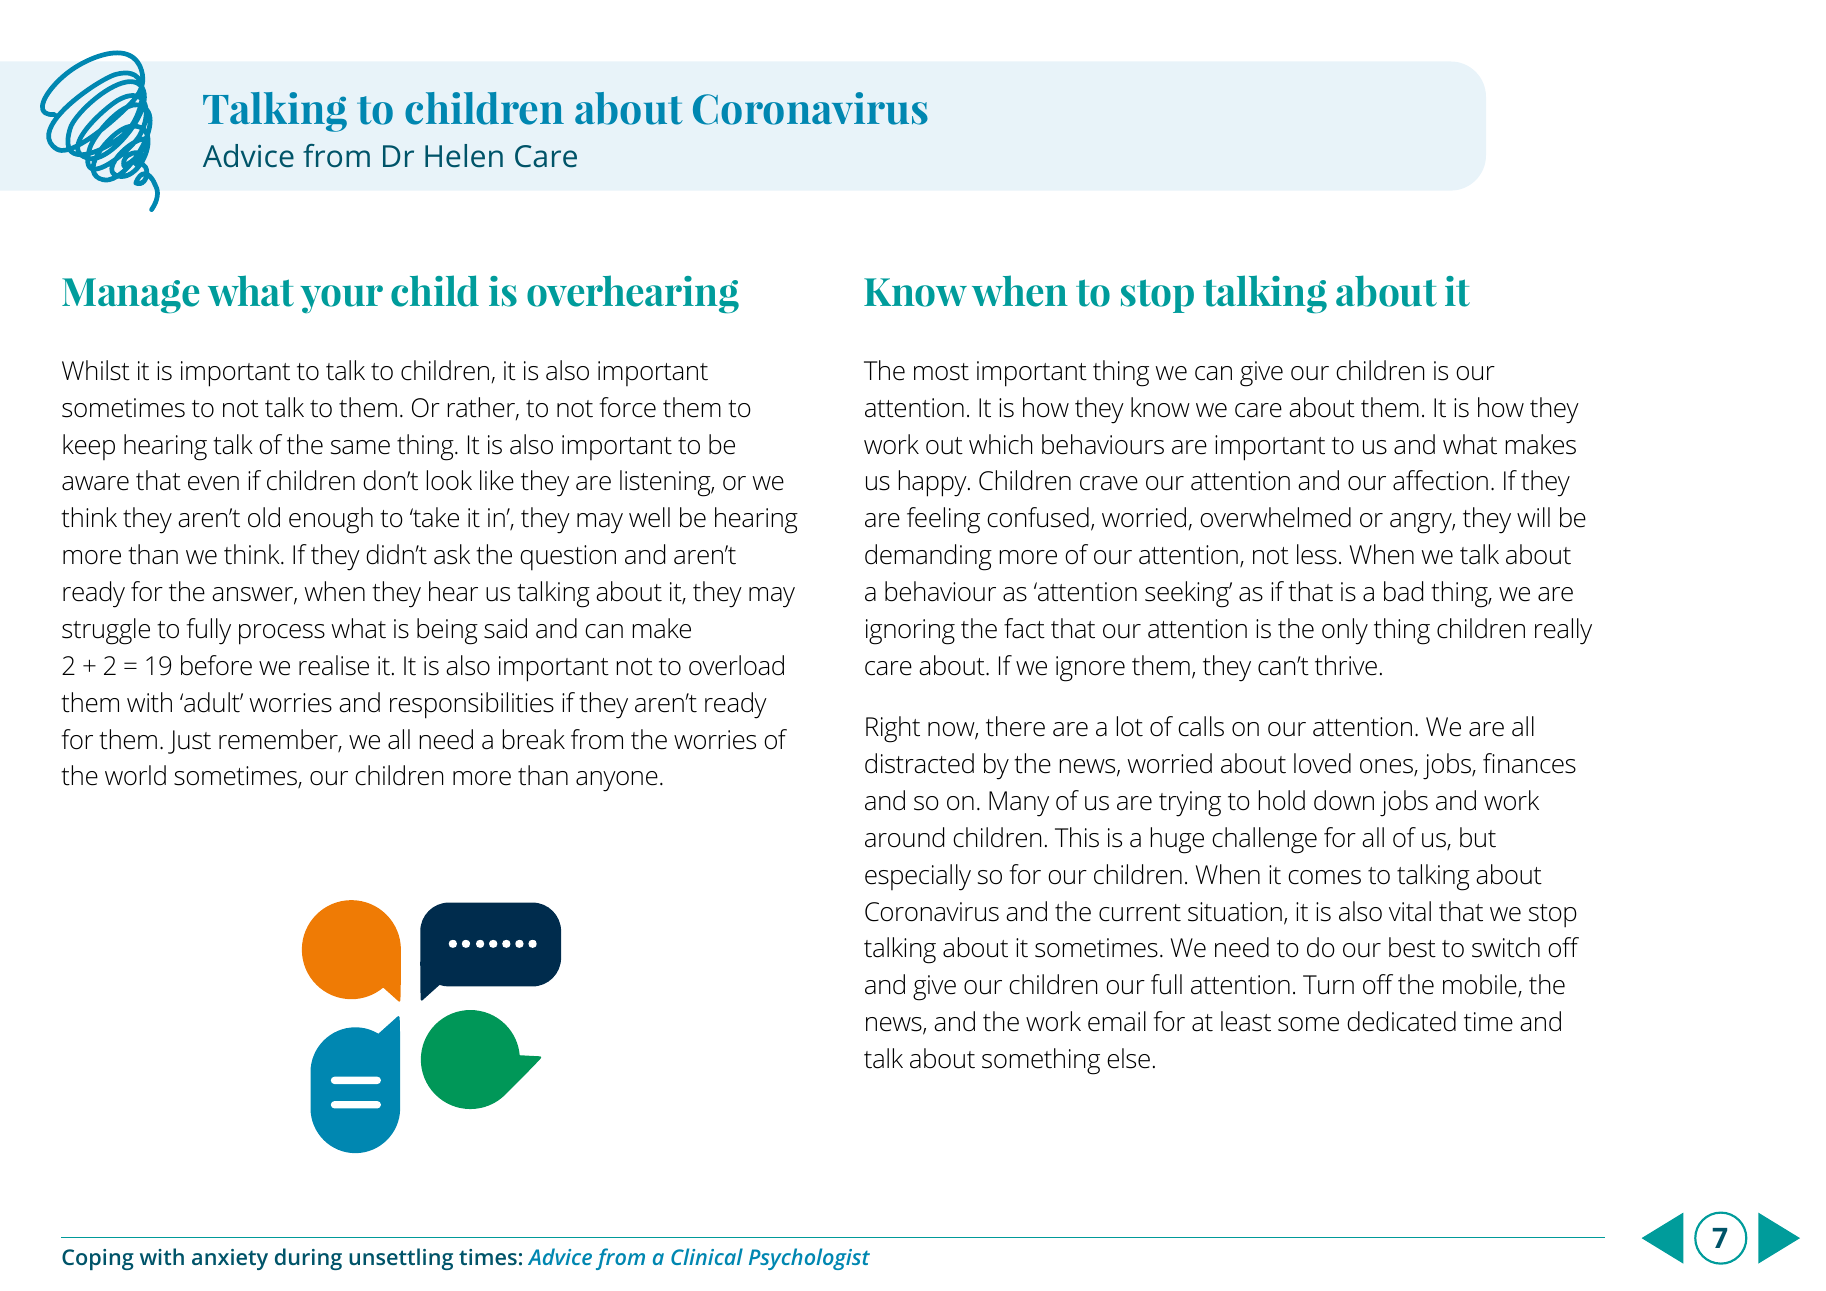 This screenshot has height=1291, width=1826. What do you see at coordinates (1324, 877) in the screenshot?
I see `comes` at bounding box center [1324, 877].
